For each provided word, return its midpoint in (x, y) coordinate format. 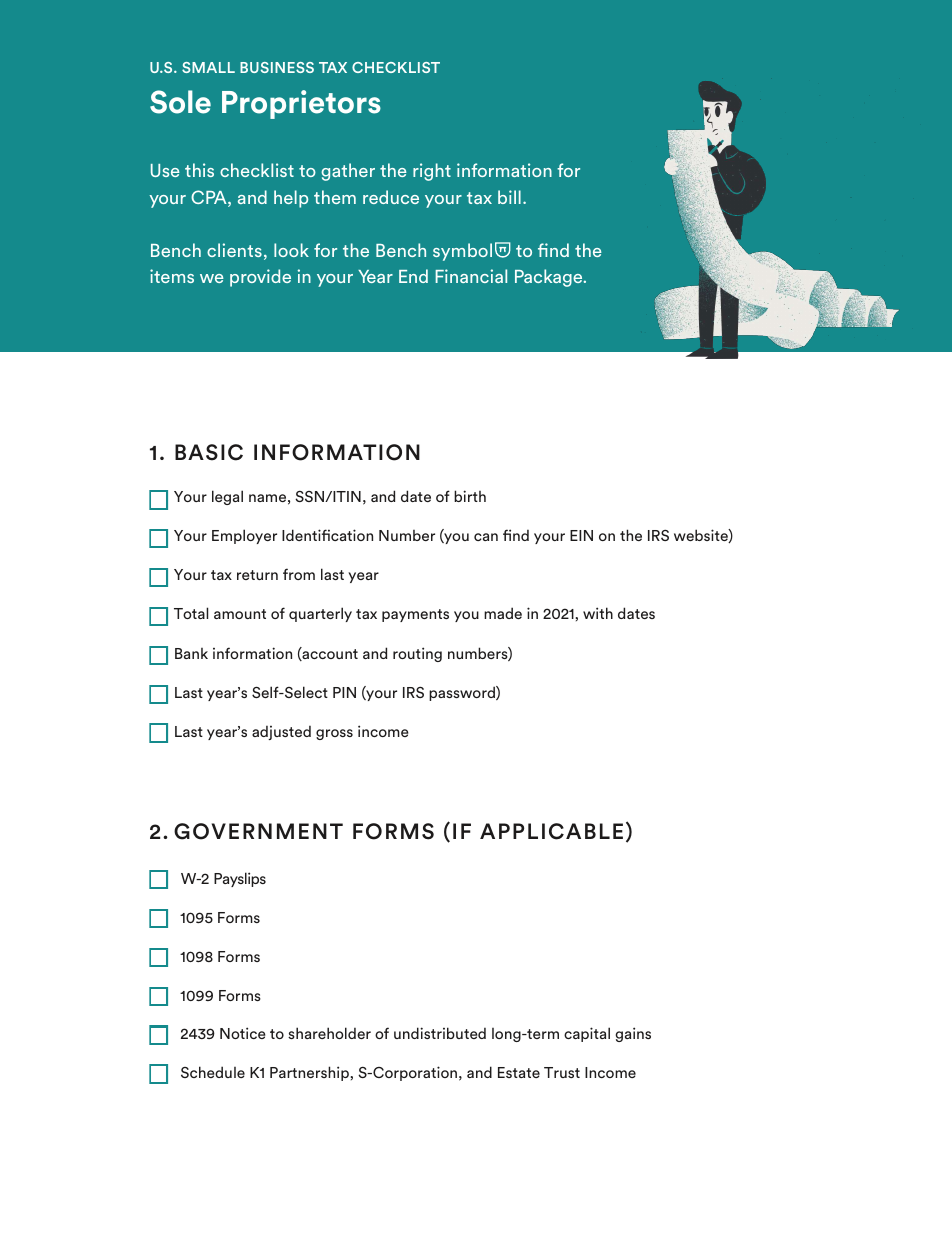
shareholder (329, 1033)
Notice (242, 1033)
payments (415, 615)
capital (587, 1034)
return (257, 575)
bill (509, 197)
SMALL (208, 67)
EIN (581, 535)
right (432, 172)
